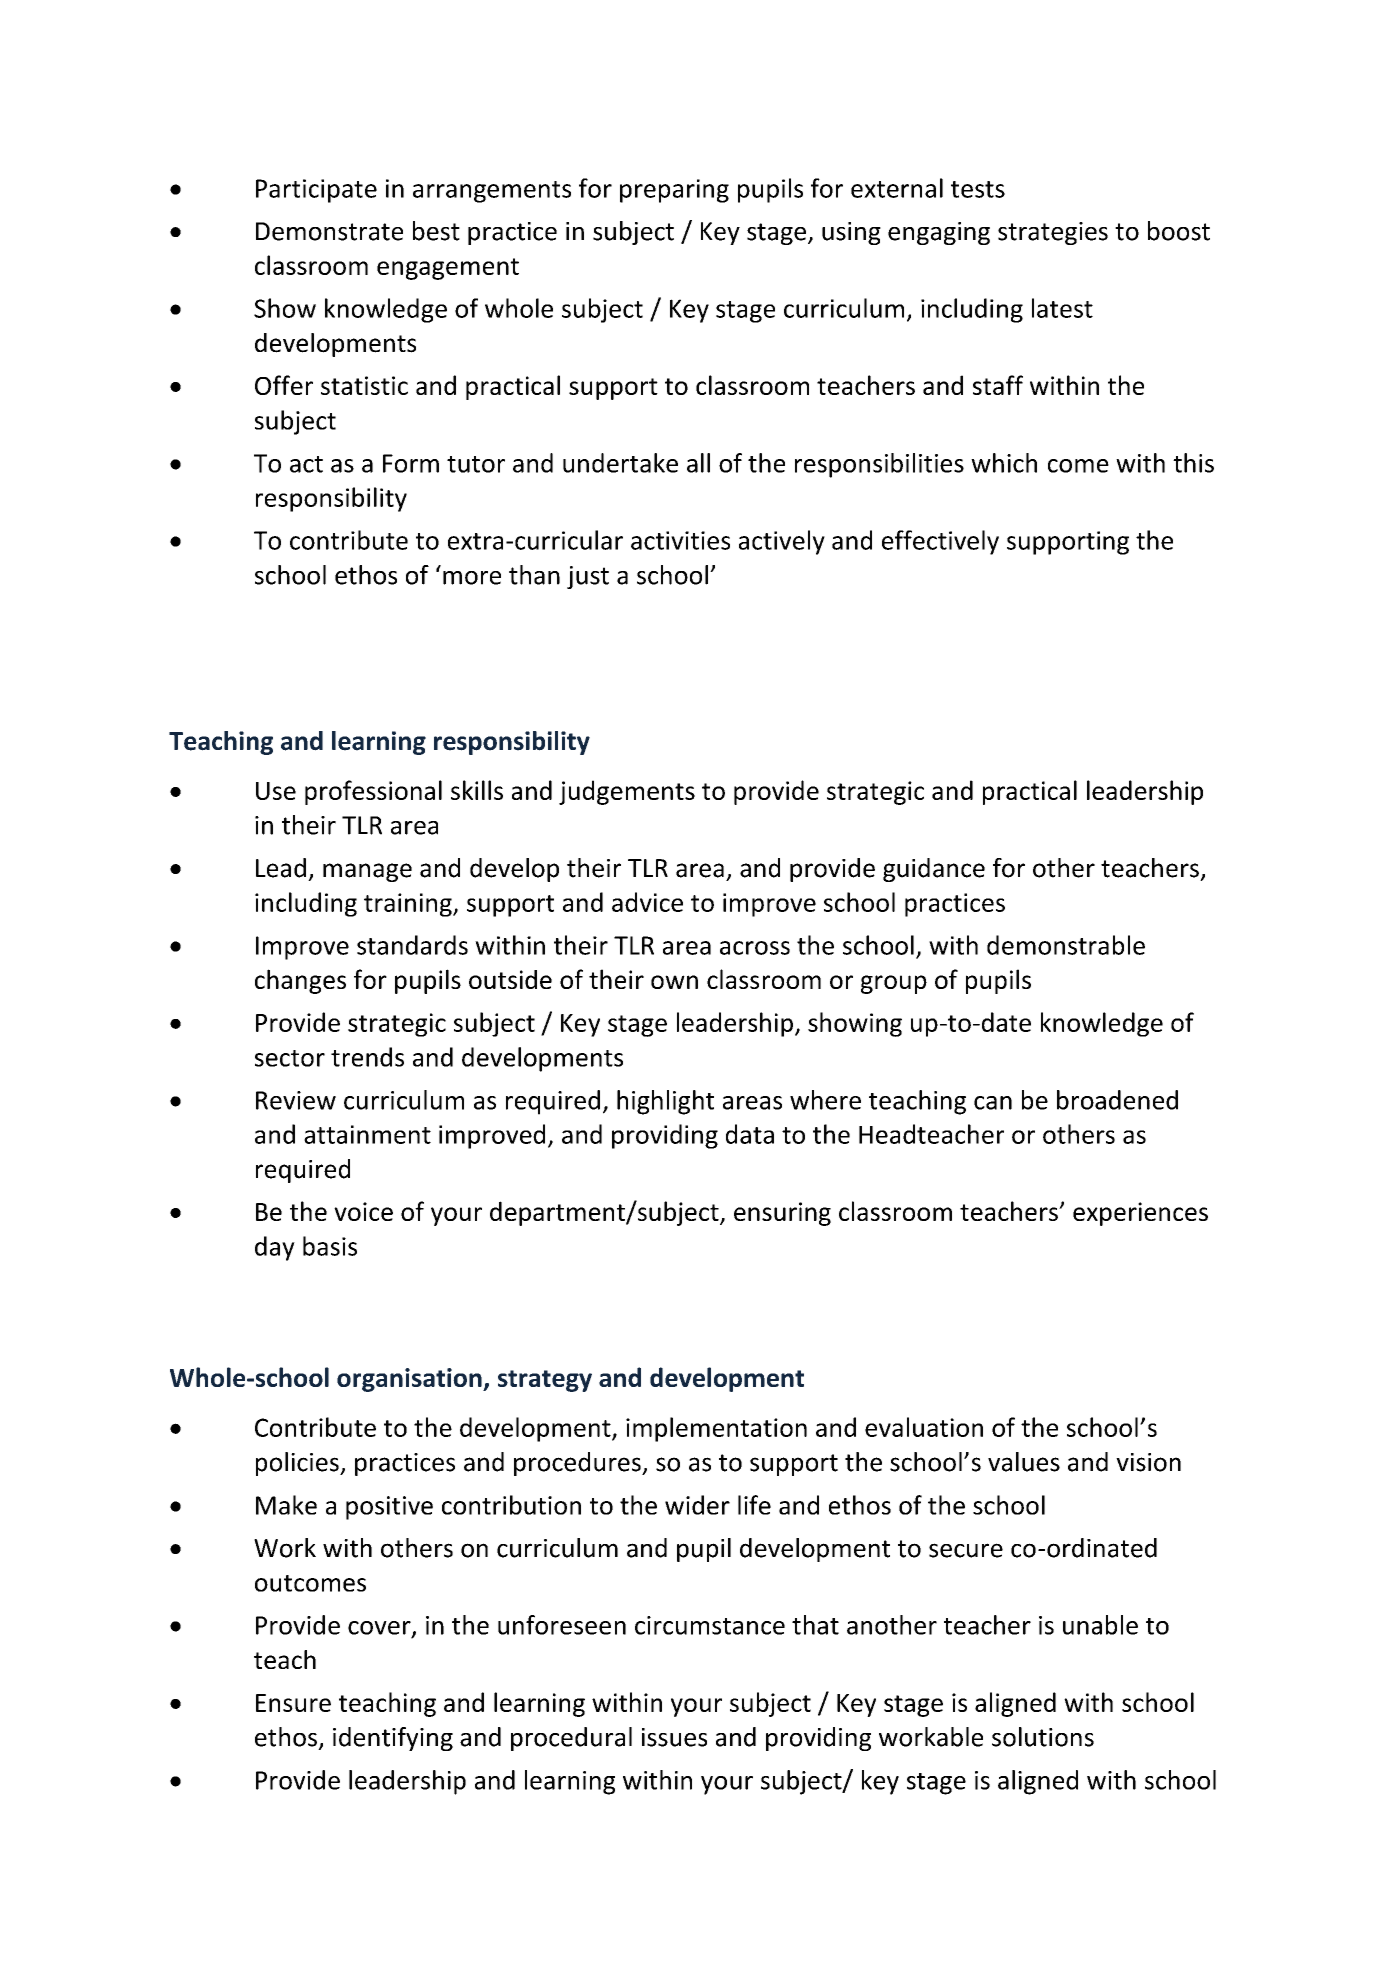 This screenshot has height=1977, width=1398. What do you see at coordinates (1043, 1737) in the screenshot?
I see `solutions` at bounding box center [1043, 1737].
